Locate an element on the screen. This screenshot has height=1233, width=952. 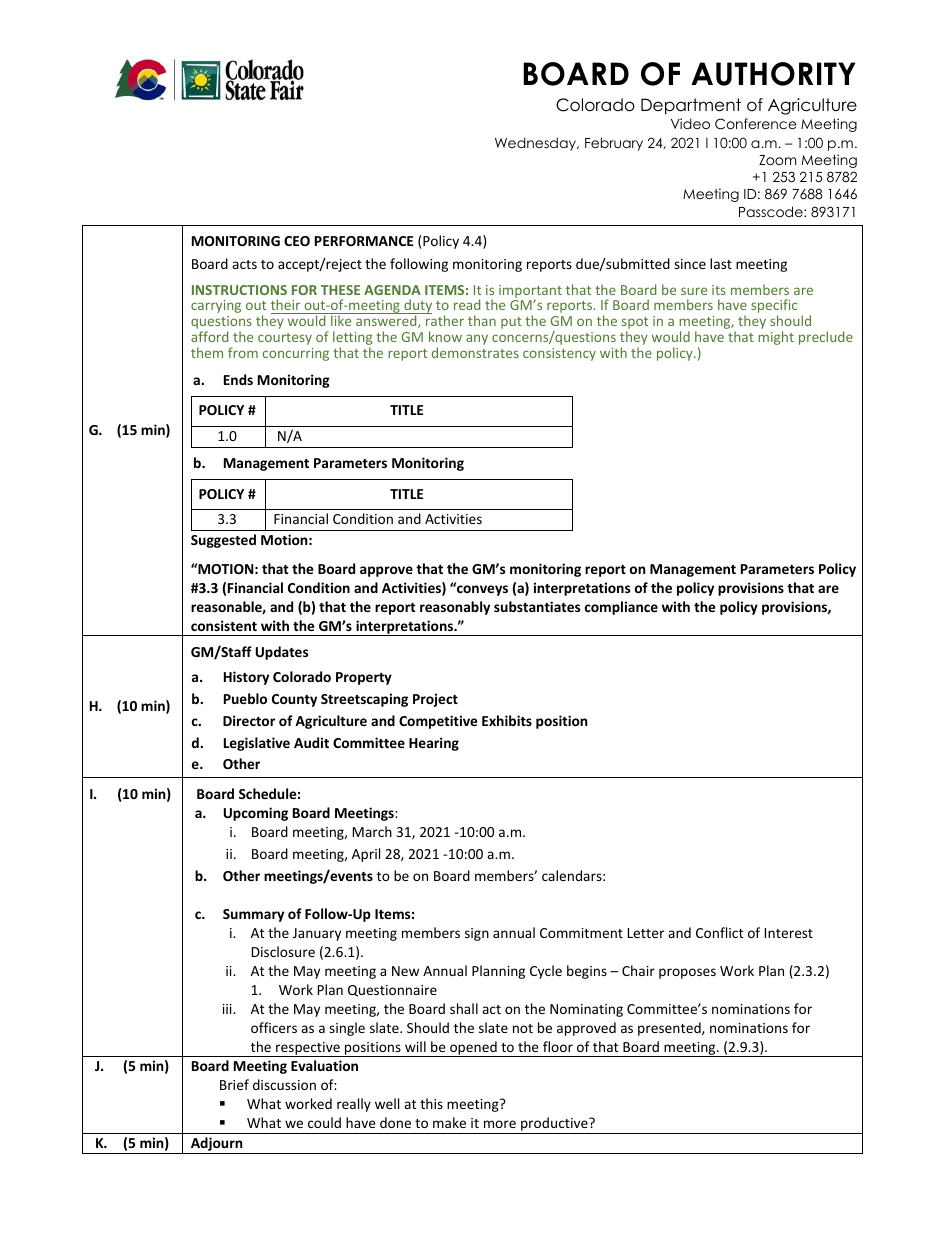
discussion is located at coordinates (284, 1084).
